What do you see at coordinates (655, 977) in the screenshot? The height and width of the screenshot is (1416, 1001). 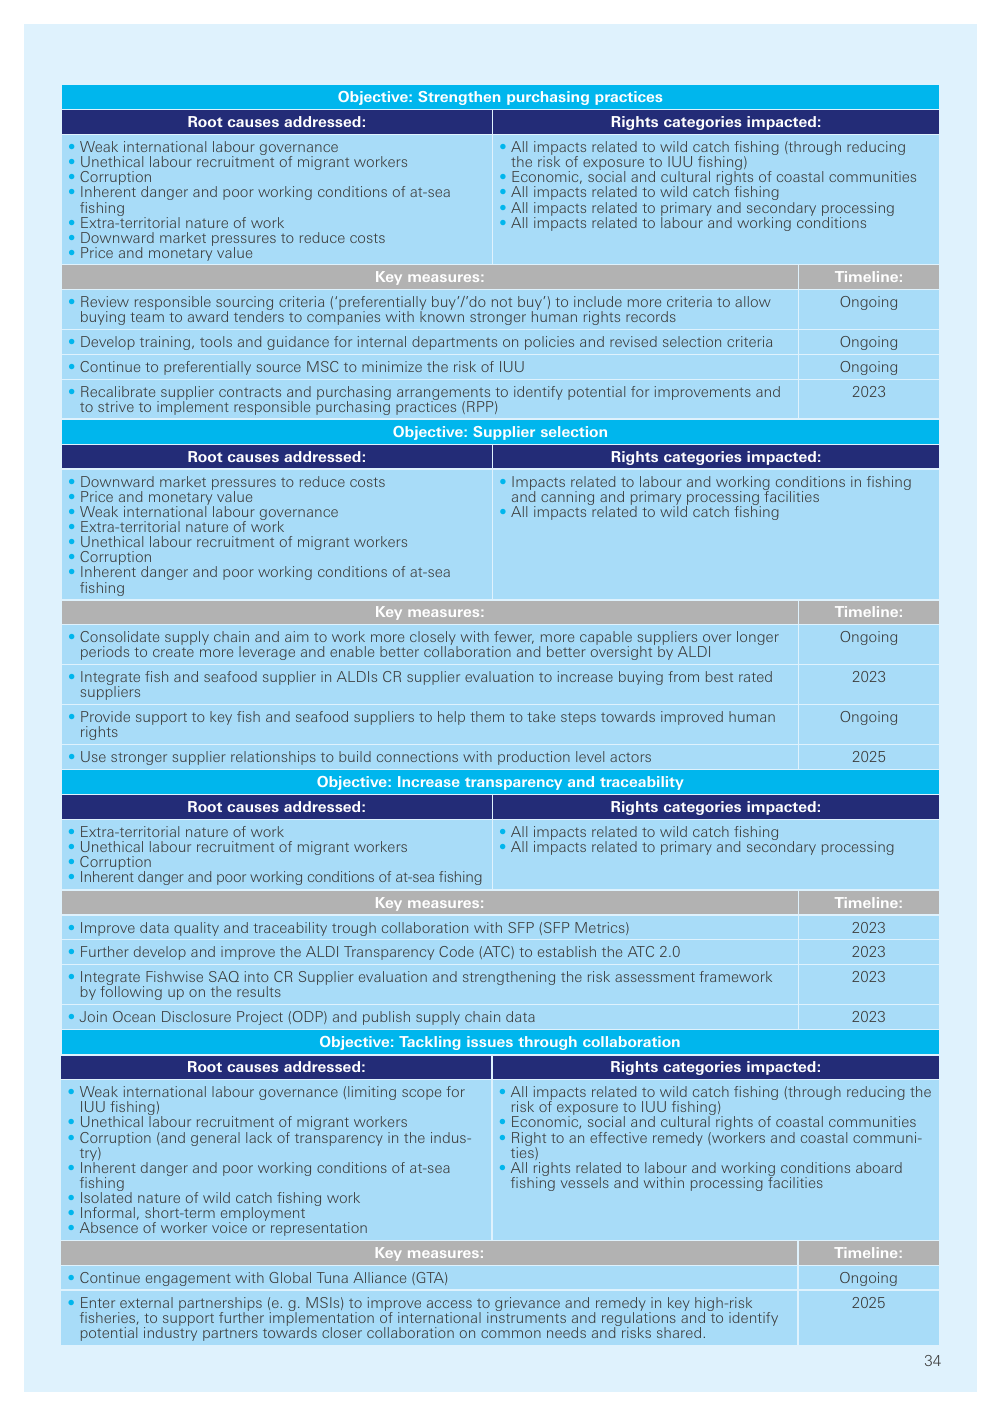 I see `assessment` at bounding box center [655, 977].
